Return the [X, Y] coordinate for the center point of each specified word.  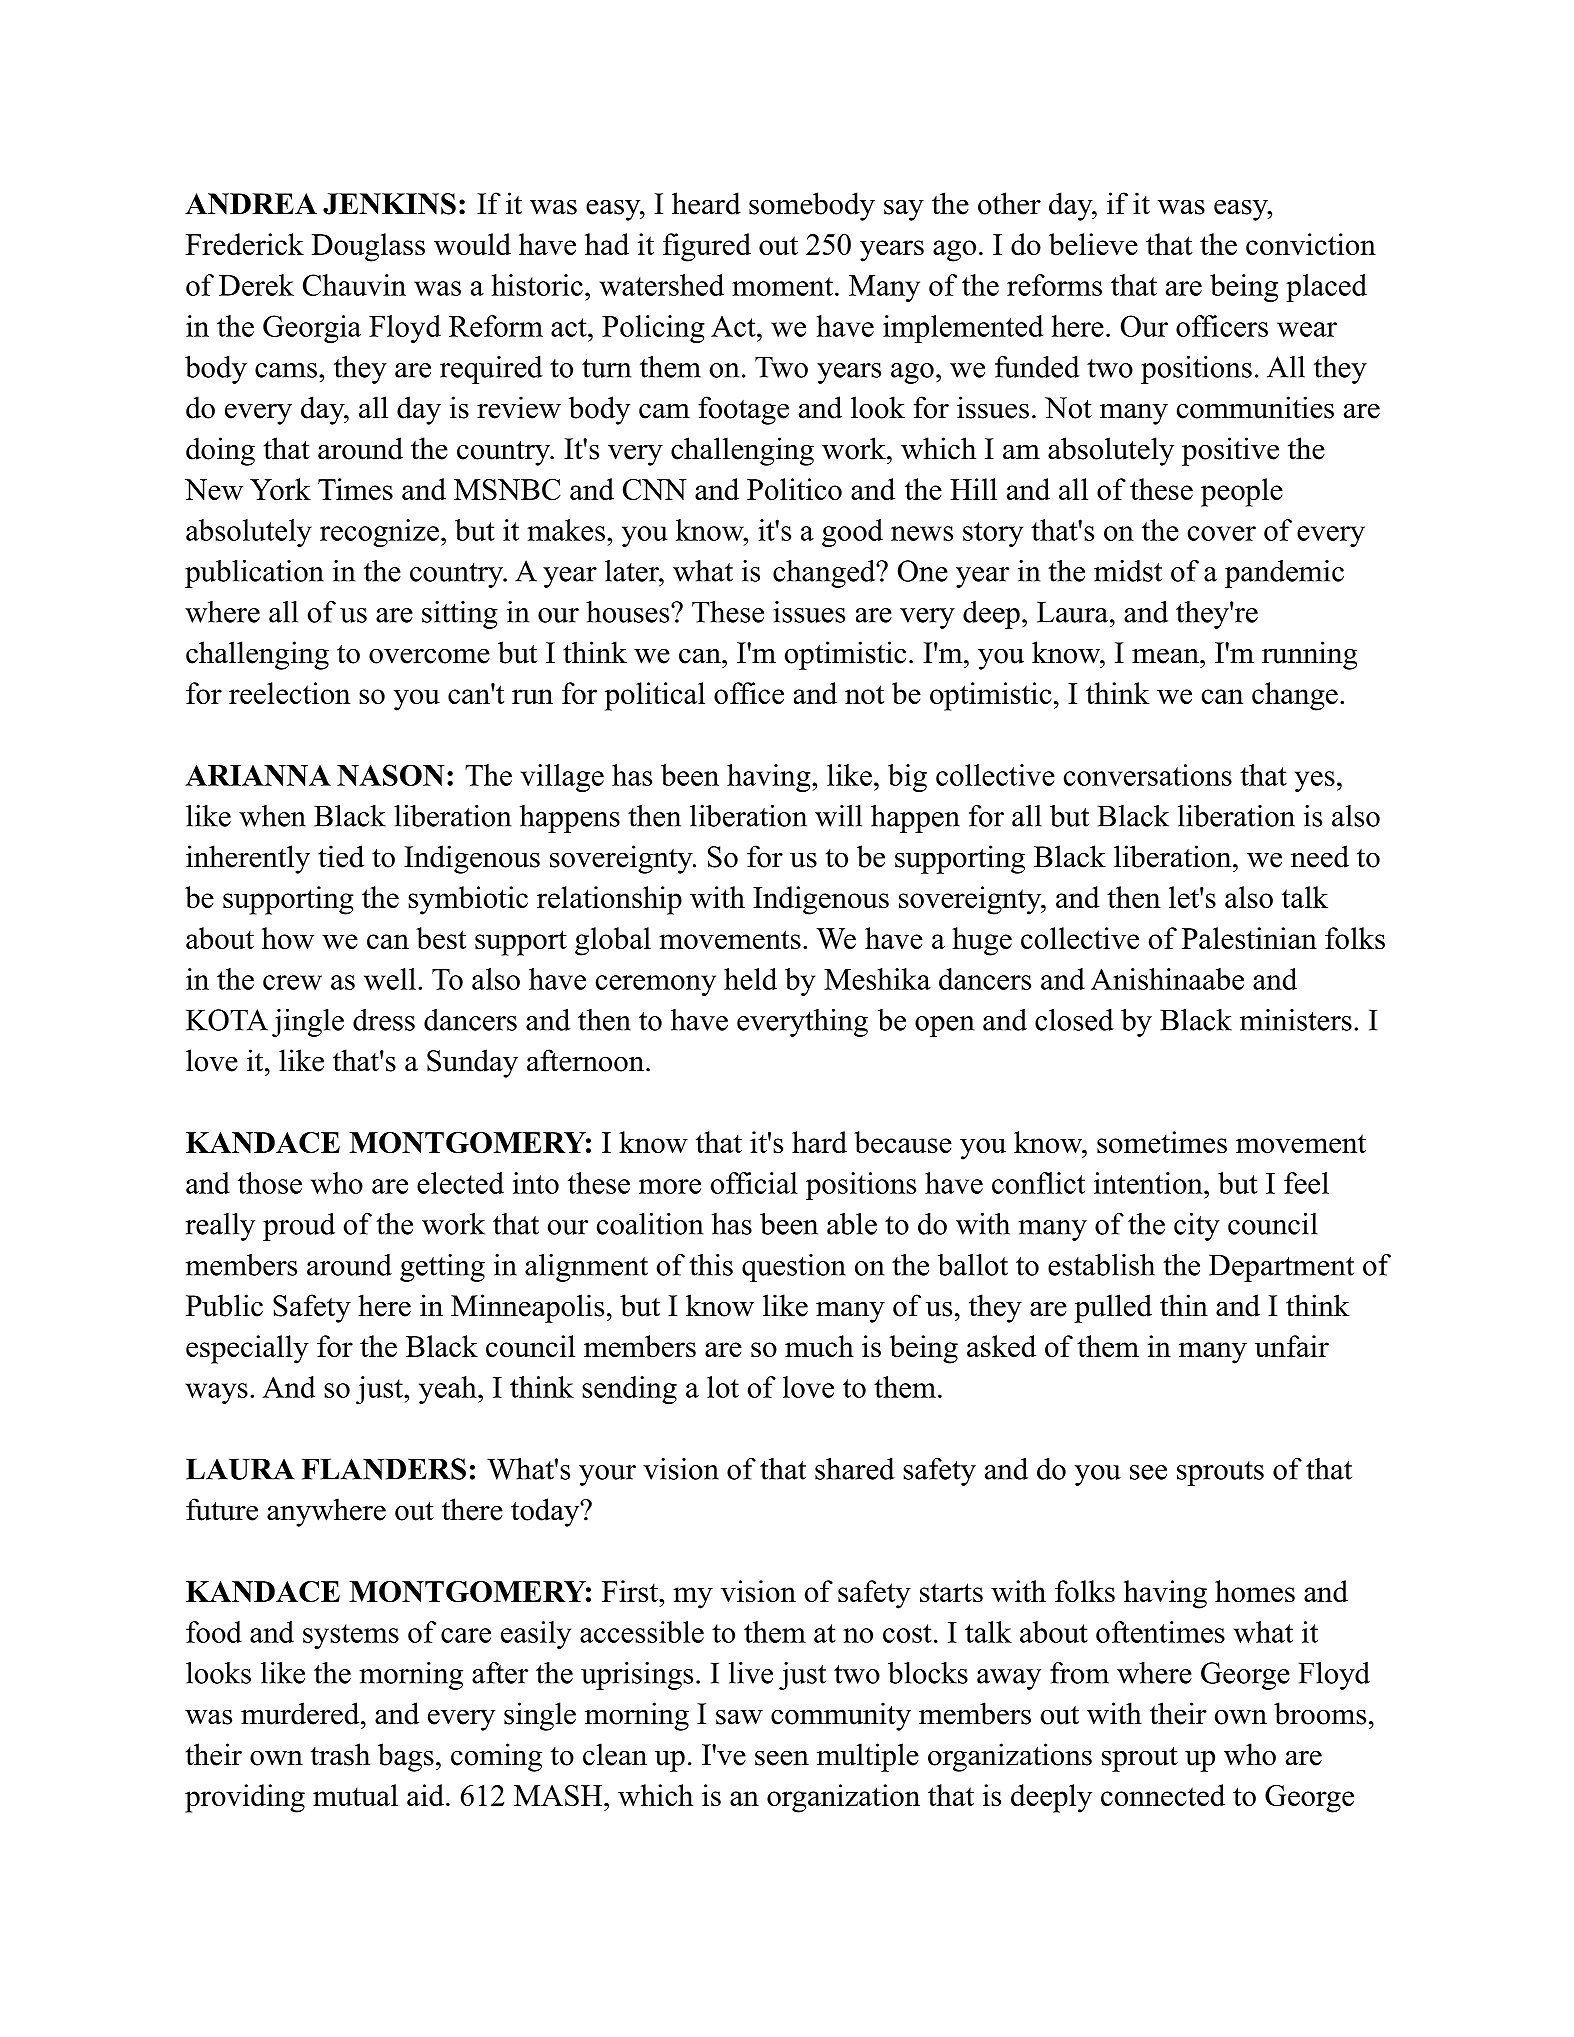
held [750, 979]
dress [384, 1020]
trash [340, 1754]
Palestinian [1249, 938]
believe [1093, 244]
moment [782, 286]
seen [782, 1758]
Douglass [368, 247]
